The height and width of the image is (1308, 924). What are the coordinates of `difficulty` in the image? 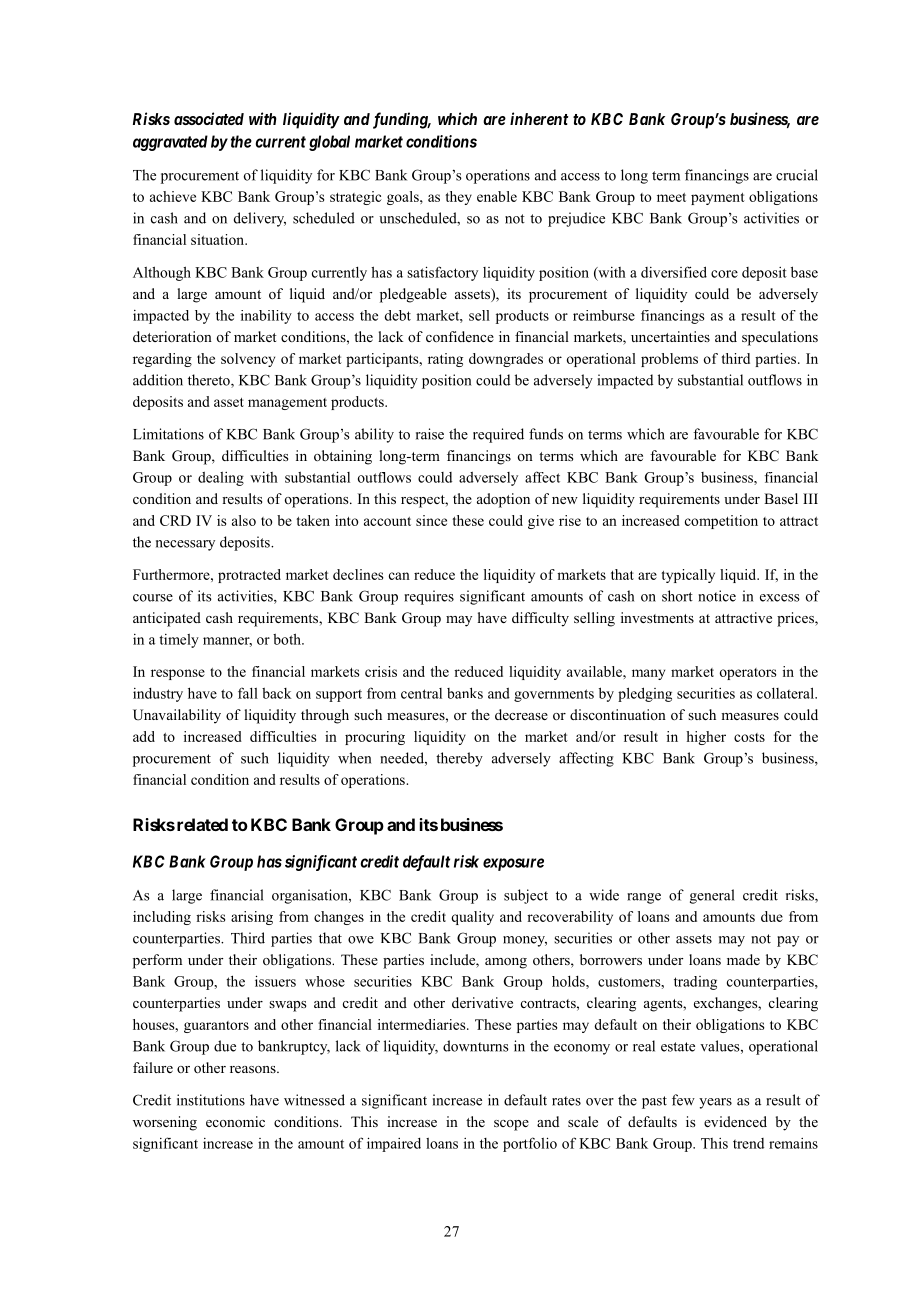 It's located at (540, 619).
